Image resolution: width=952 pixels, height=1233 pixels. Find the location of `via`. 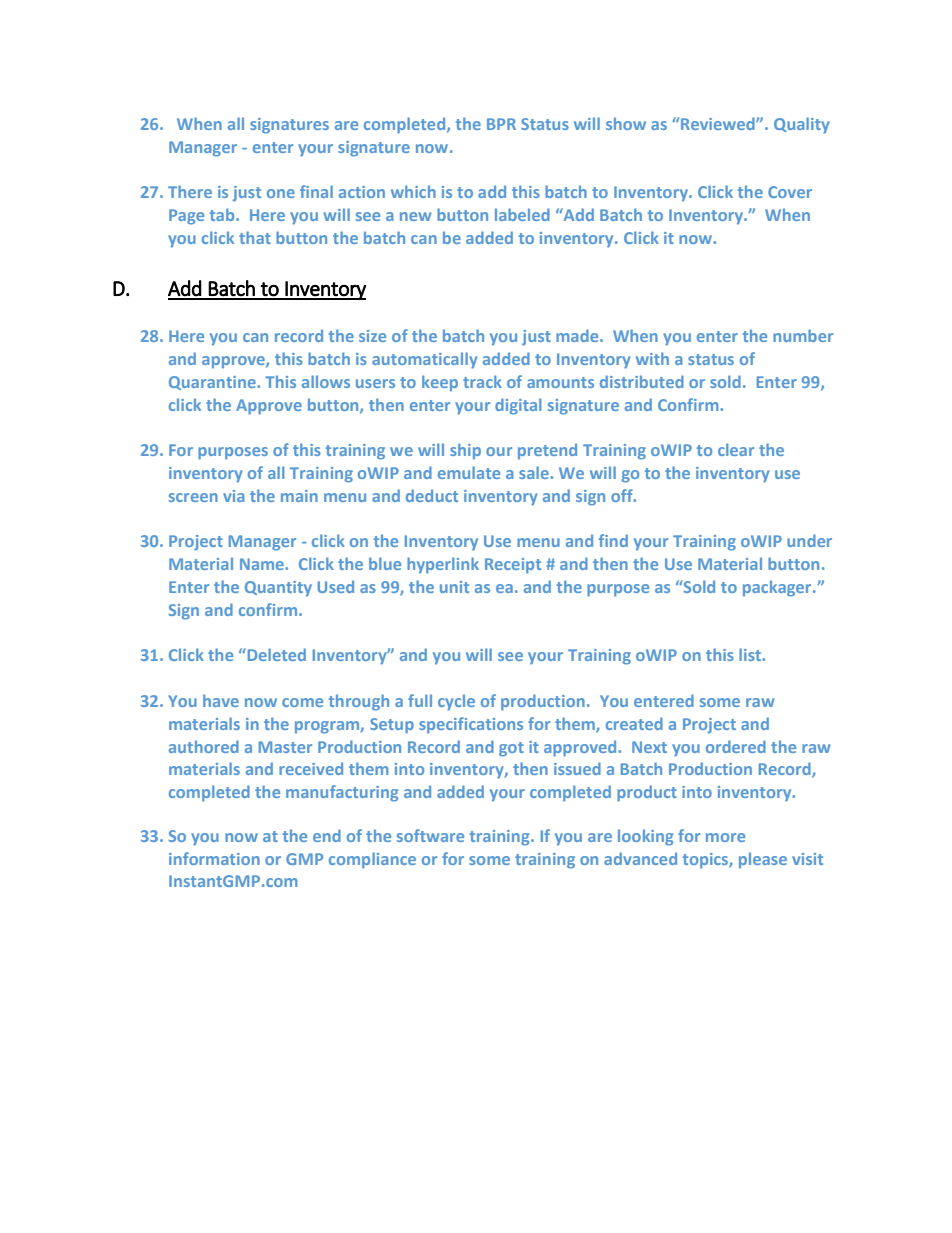

via is located at coordinates (233, 496).
